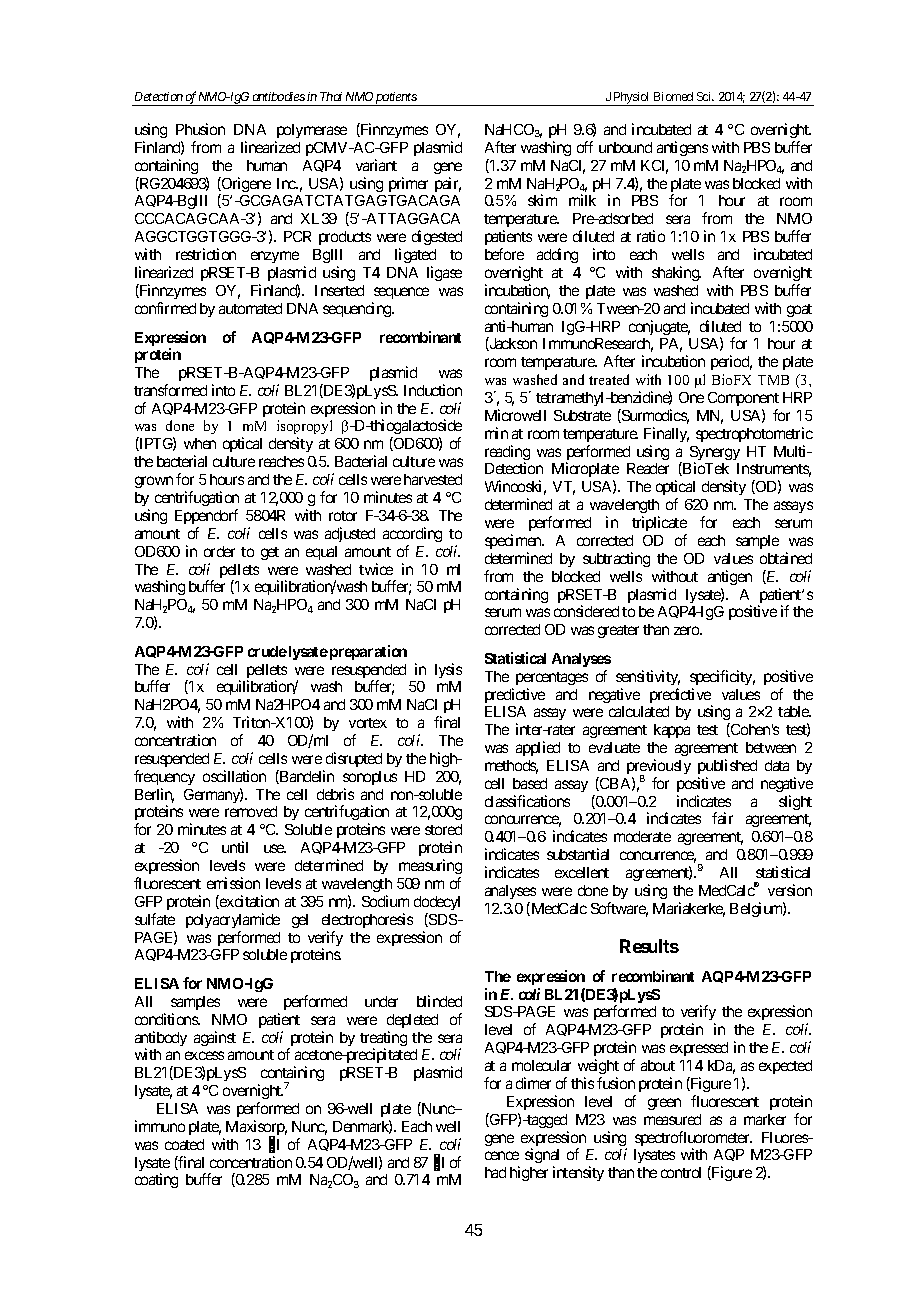 This image has width=924, height=1308. What do you see at coordinates (408, 184) in the image?
I see `primer` at bounding box center [408, 184].
